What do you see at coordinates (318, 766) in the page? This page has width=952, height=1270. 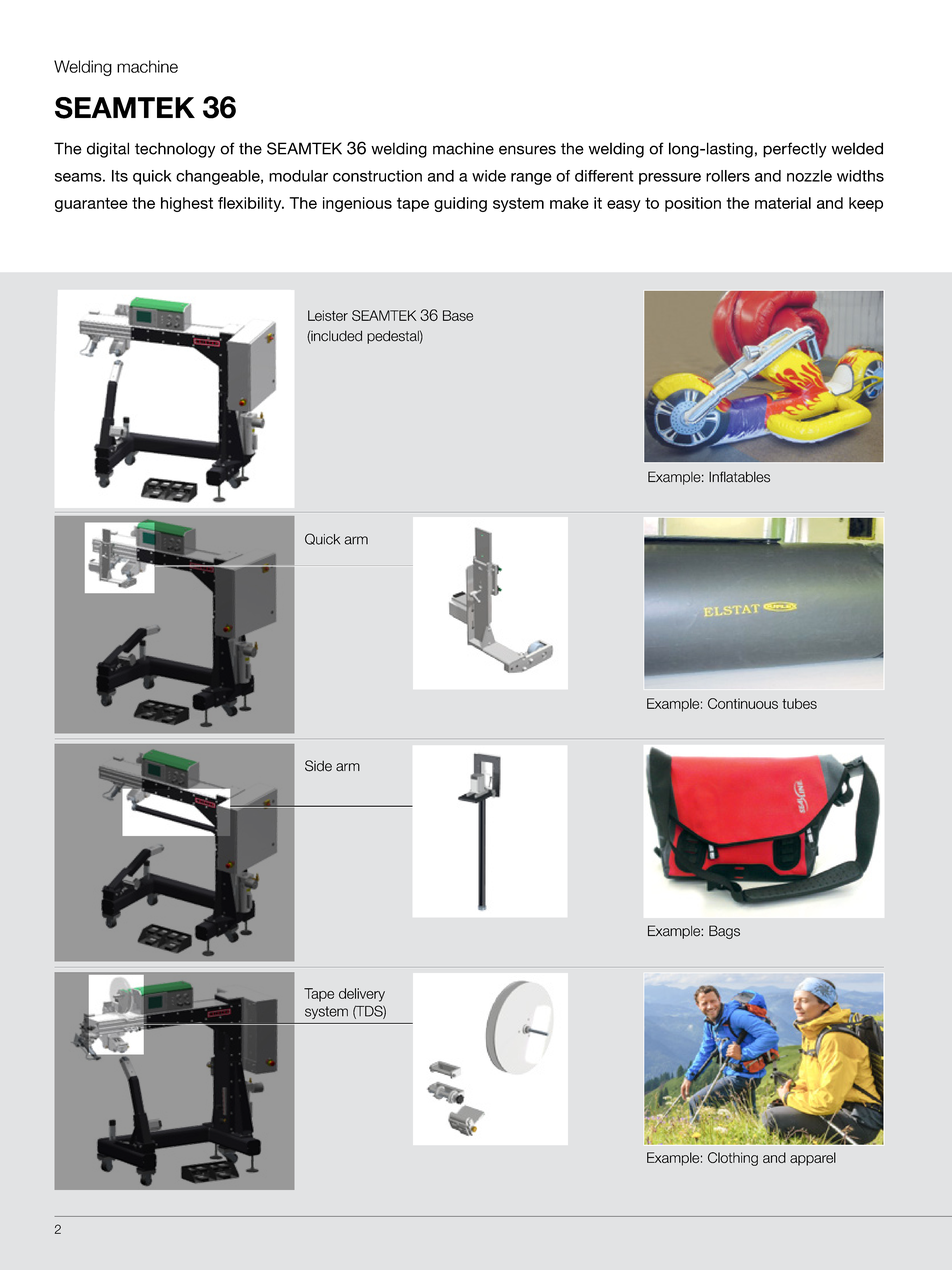 I see `Side` at bounding box center [318, 766].
